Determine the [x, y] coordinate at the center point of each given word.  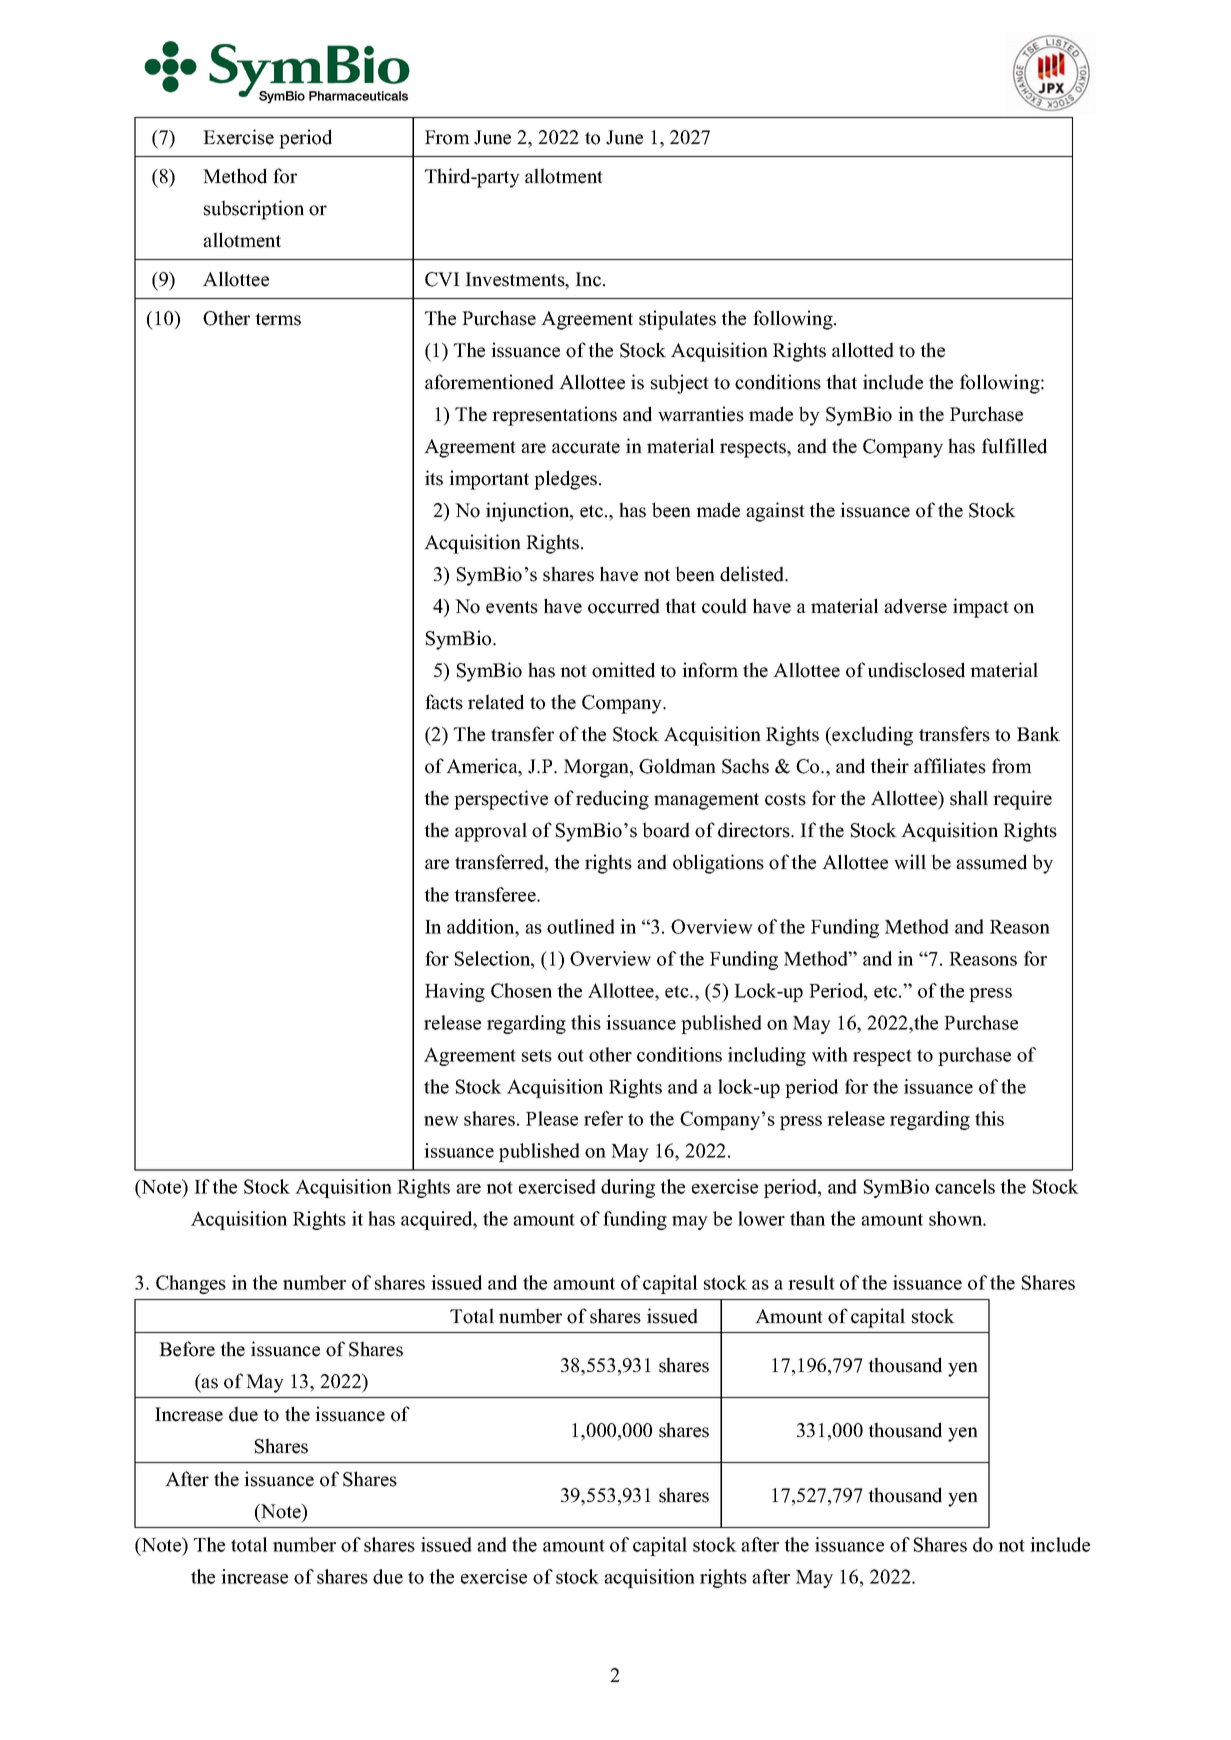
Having [455, 992]
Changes [191, 1284]
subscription [254, 210]
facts [444, 702]
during [628, 1188]
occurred [624, 606]
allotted [863, 350]
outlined [581, 926]
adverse [915, 606]
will [910, 862]
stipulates [677, 320]
